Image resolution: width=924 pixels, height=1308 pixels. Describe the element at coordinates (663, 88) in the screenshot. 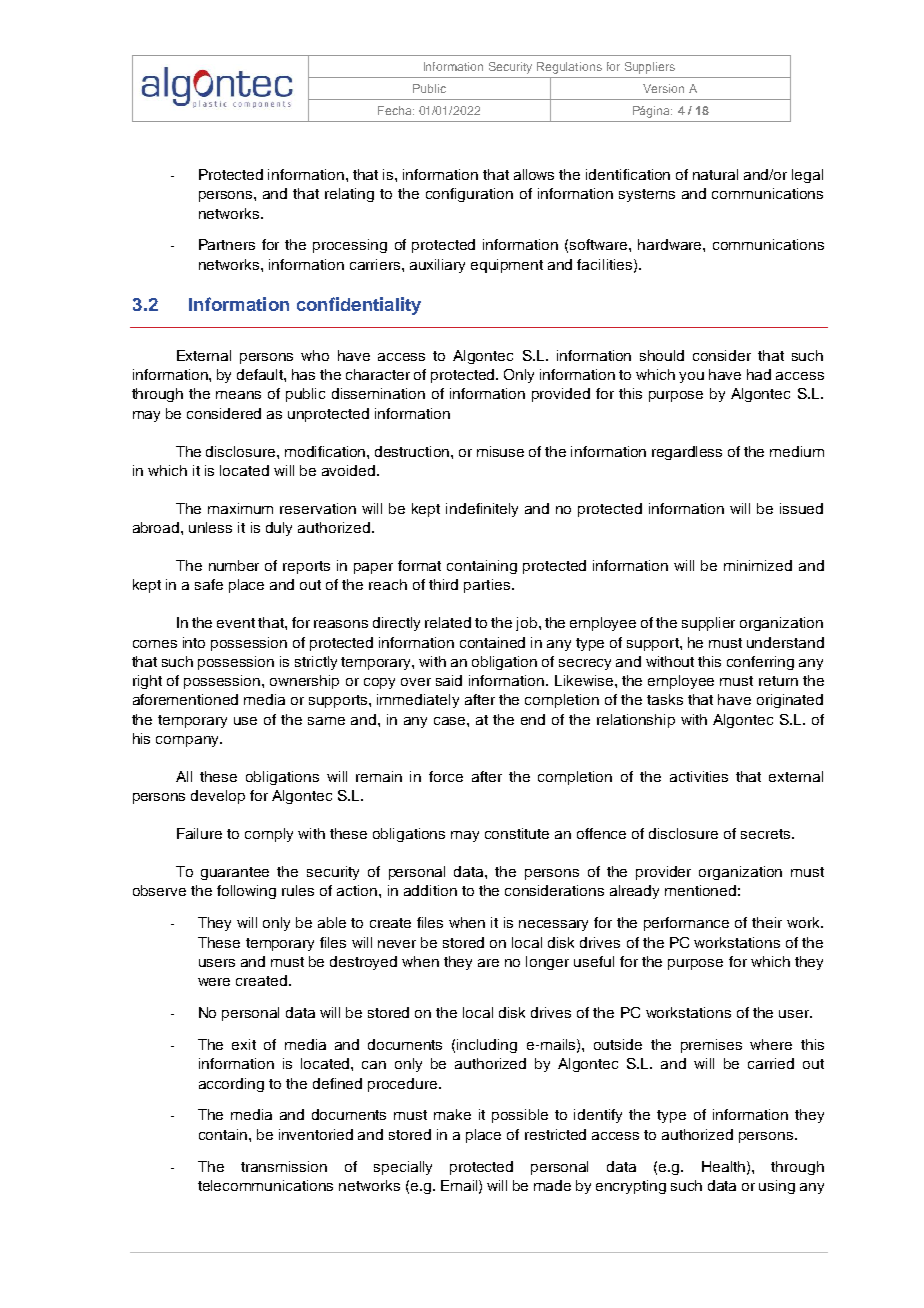

I see `Version` at that location.
